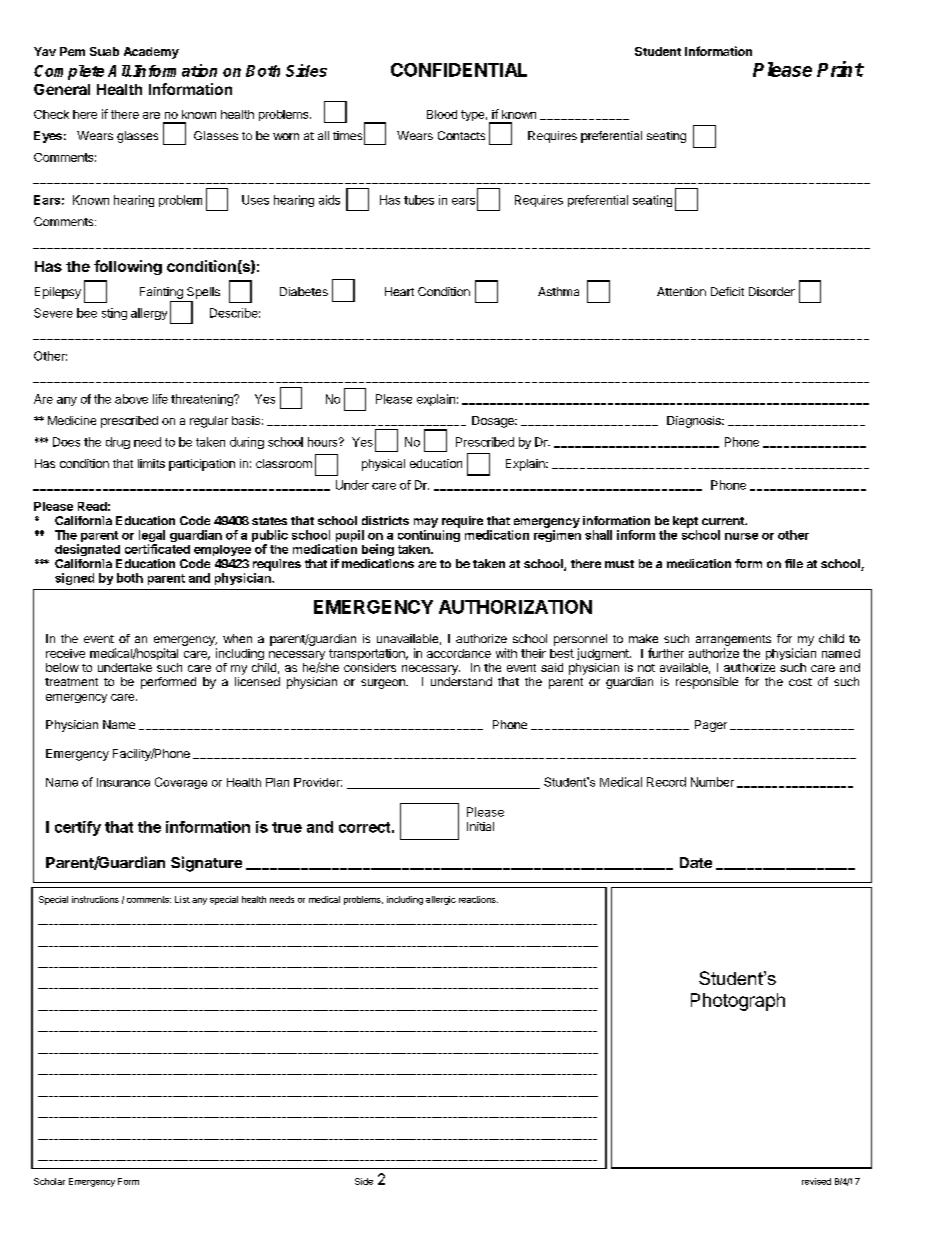  What do you see at coordinates (49, 1181) in the document?
I see `Scholar` at bounding box center [49, 1181].
